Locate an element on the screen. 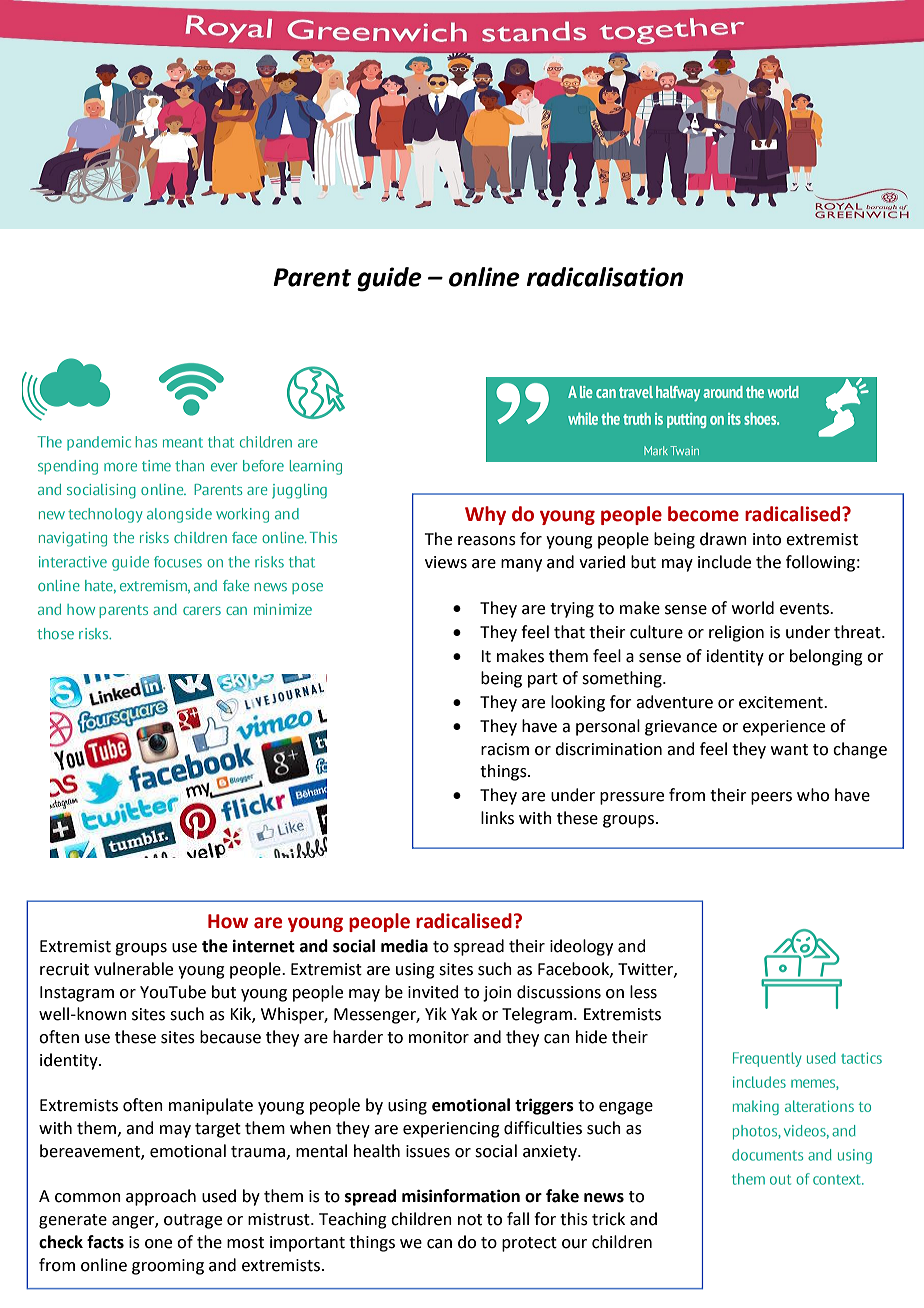 The image size is (924, 1308). less is located at coordinates (643, 992).
